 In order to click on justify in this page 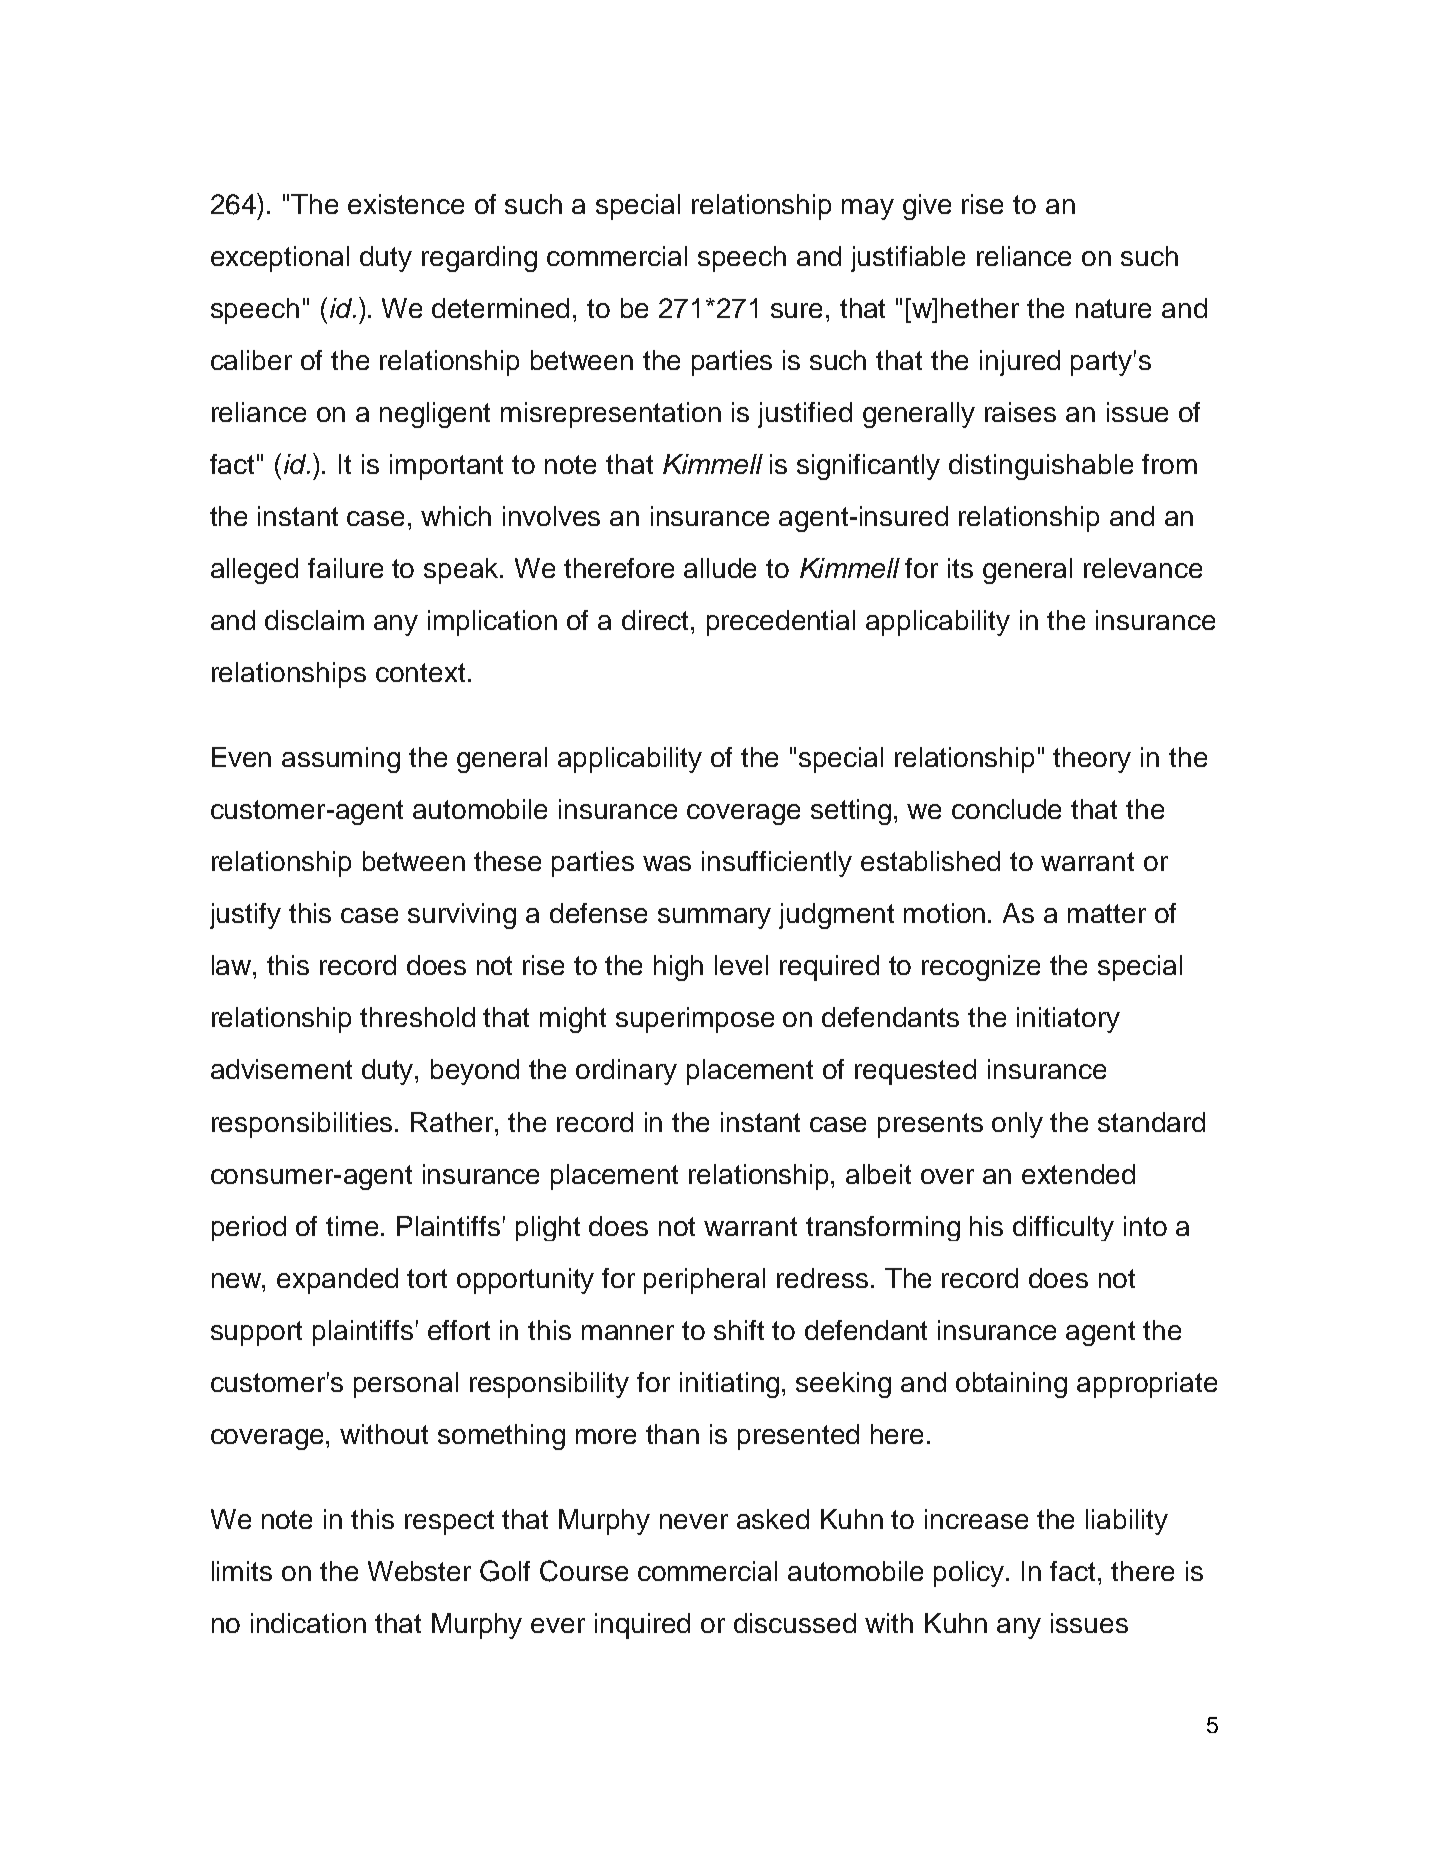, I will do `click(245, 916)`.
